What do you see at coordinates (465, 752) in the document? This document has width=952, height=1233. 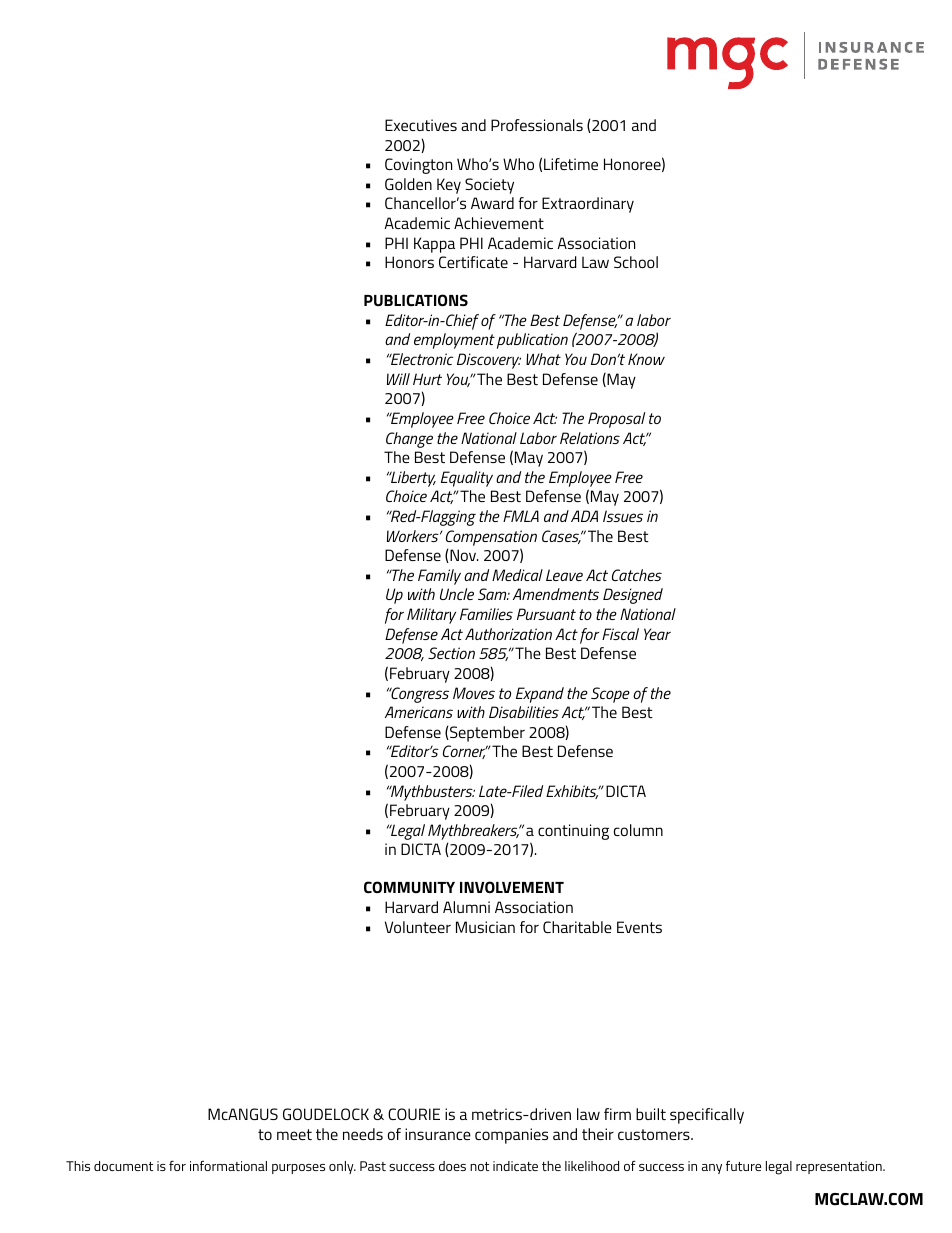 I see `Corner` at bounding box center [465, 752].
